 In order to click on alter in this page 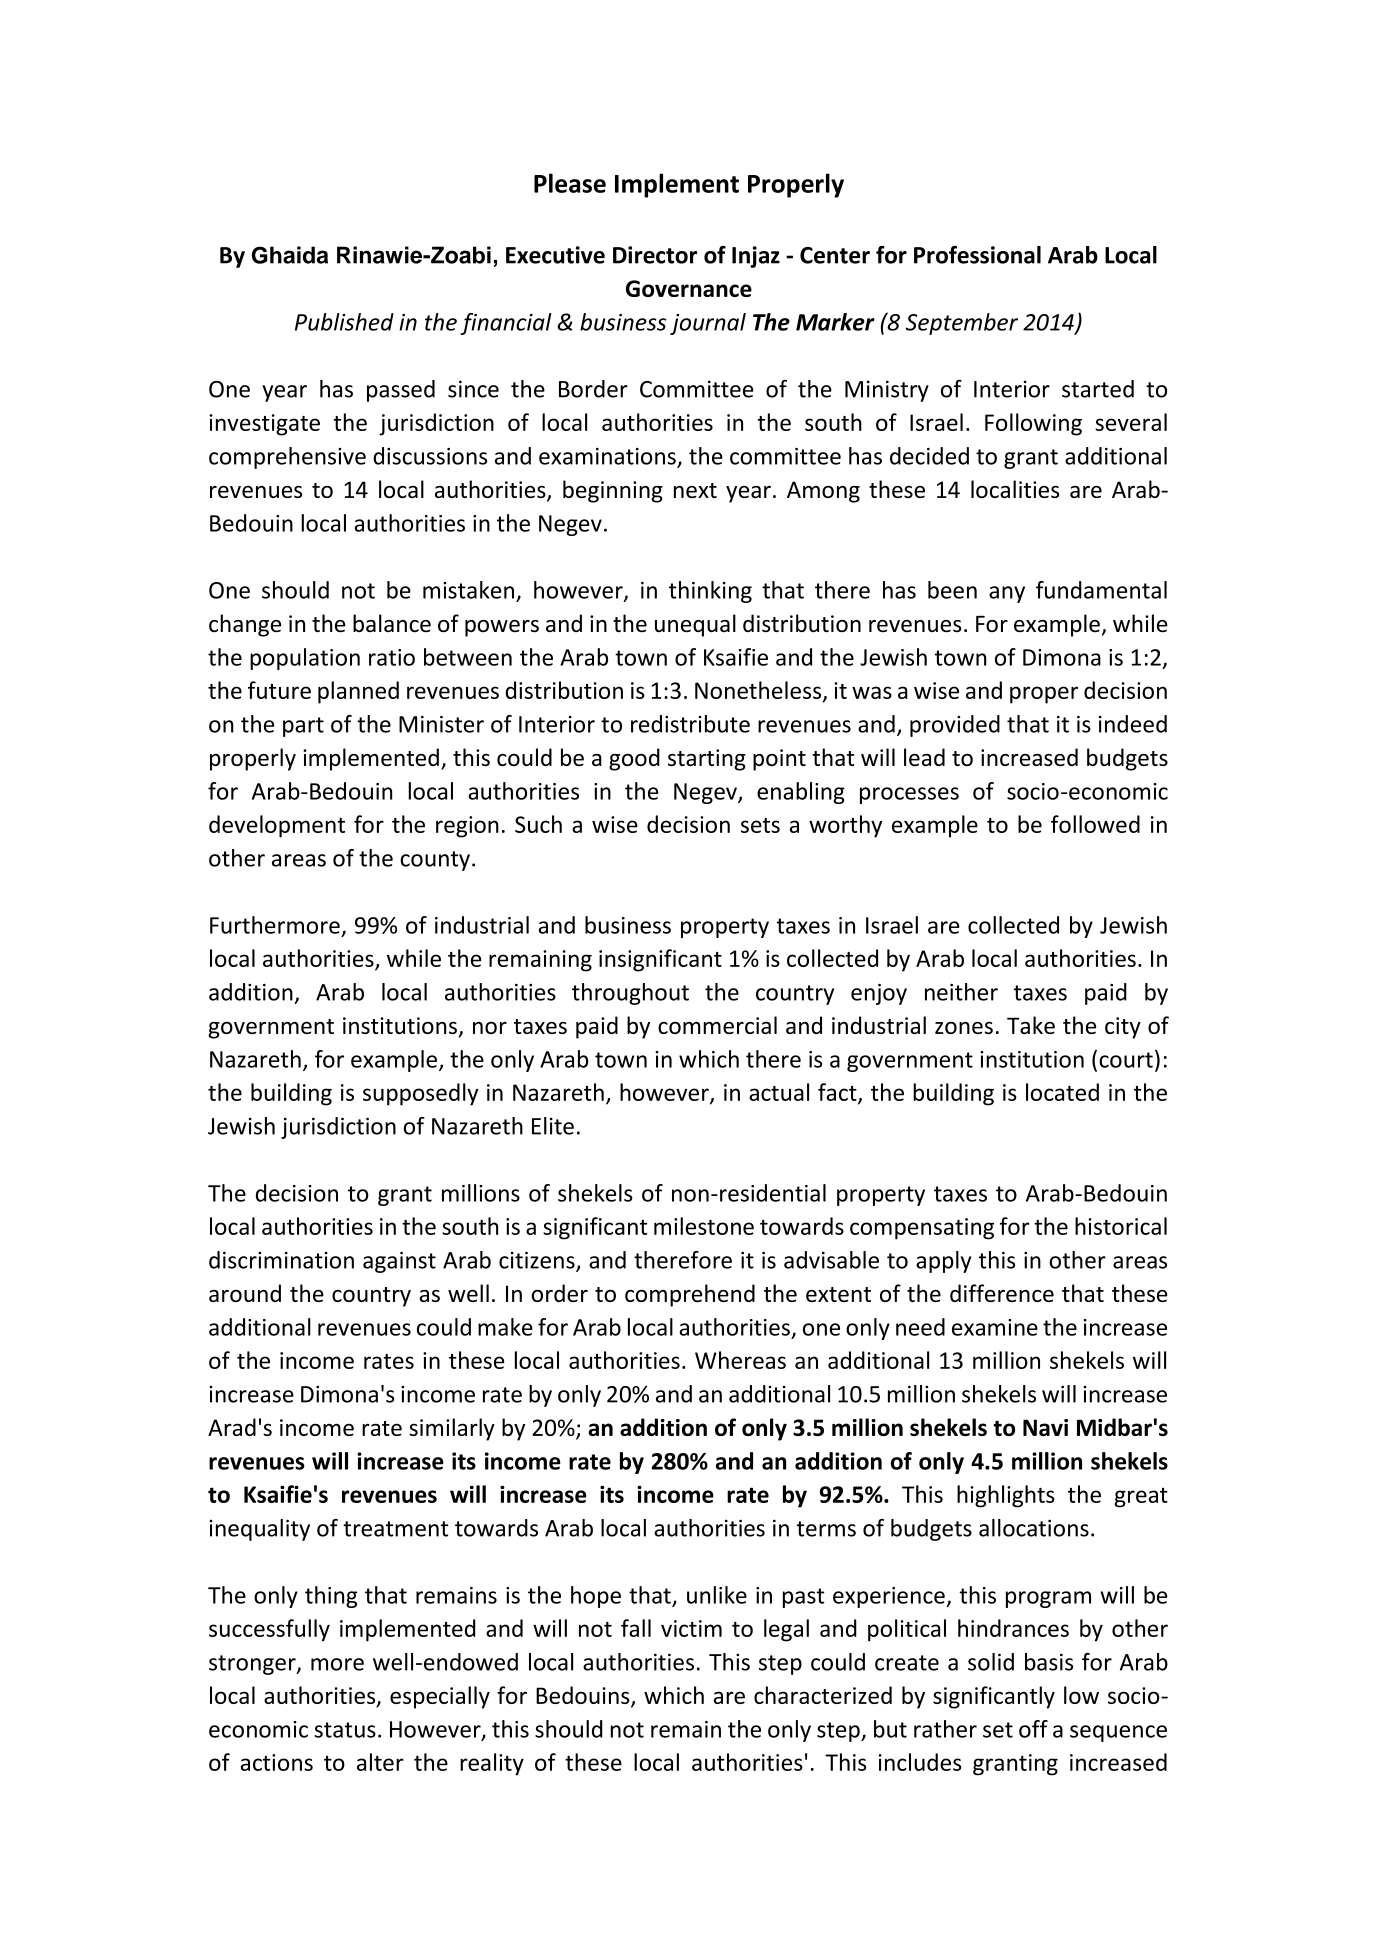, I will do `click(380, 1762)`.
